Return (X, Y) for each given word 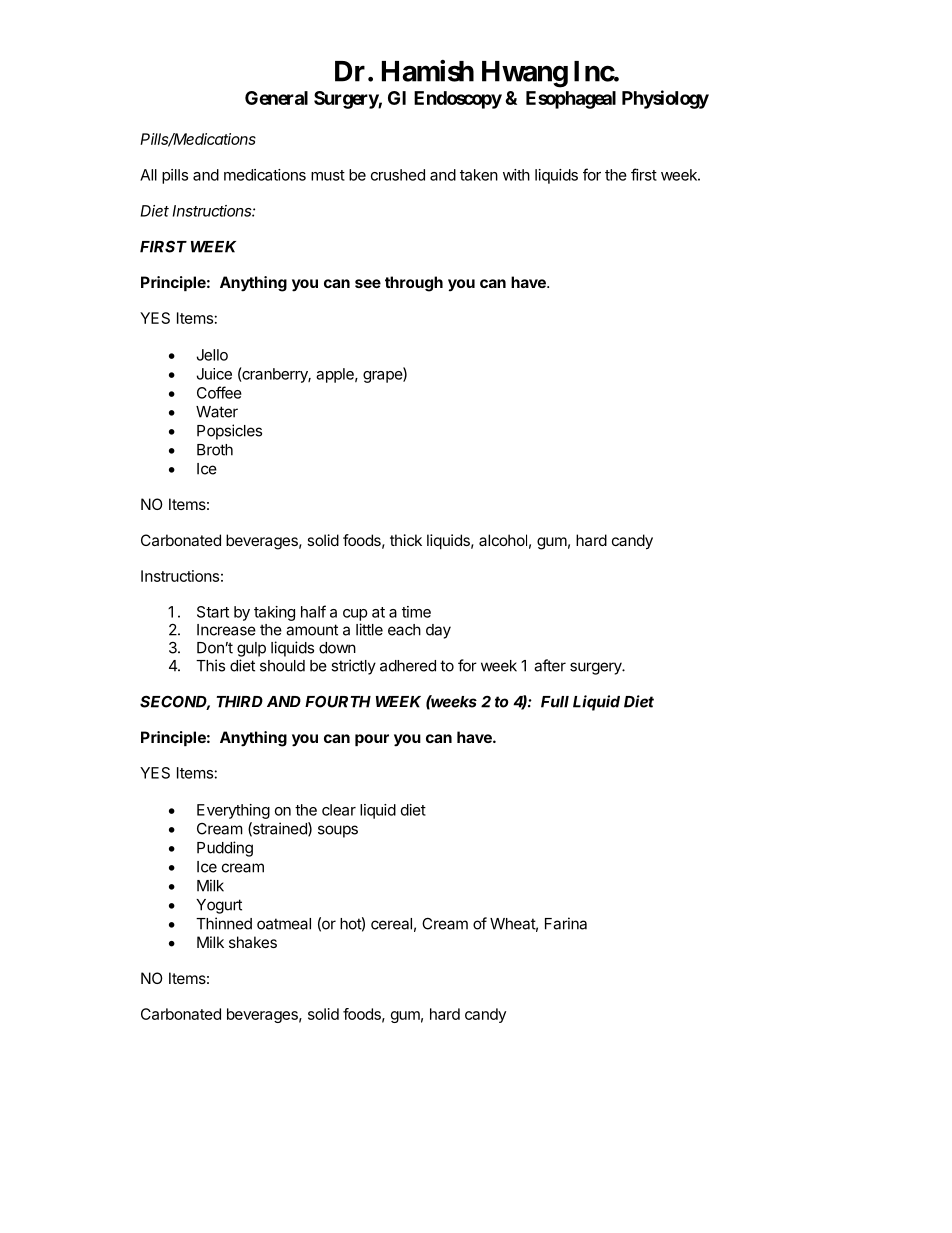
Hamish (428, 71)
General (276, 98)
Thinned (224, 923)
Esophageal (571, 100)
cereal (391, 924)
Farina (566, 923)
